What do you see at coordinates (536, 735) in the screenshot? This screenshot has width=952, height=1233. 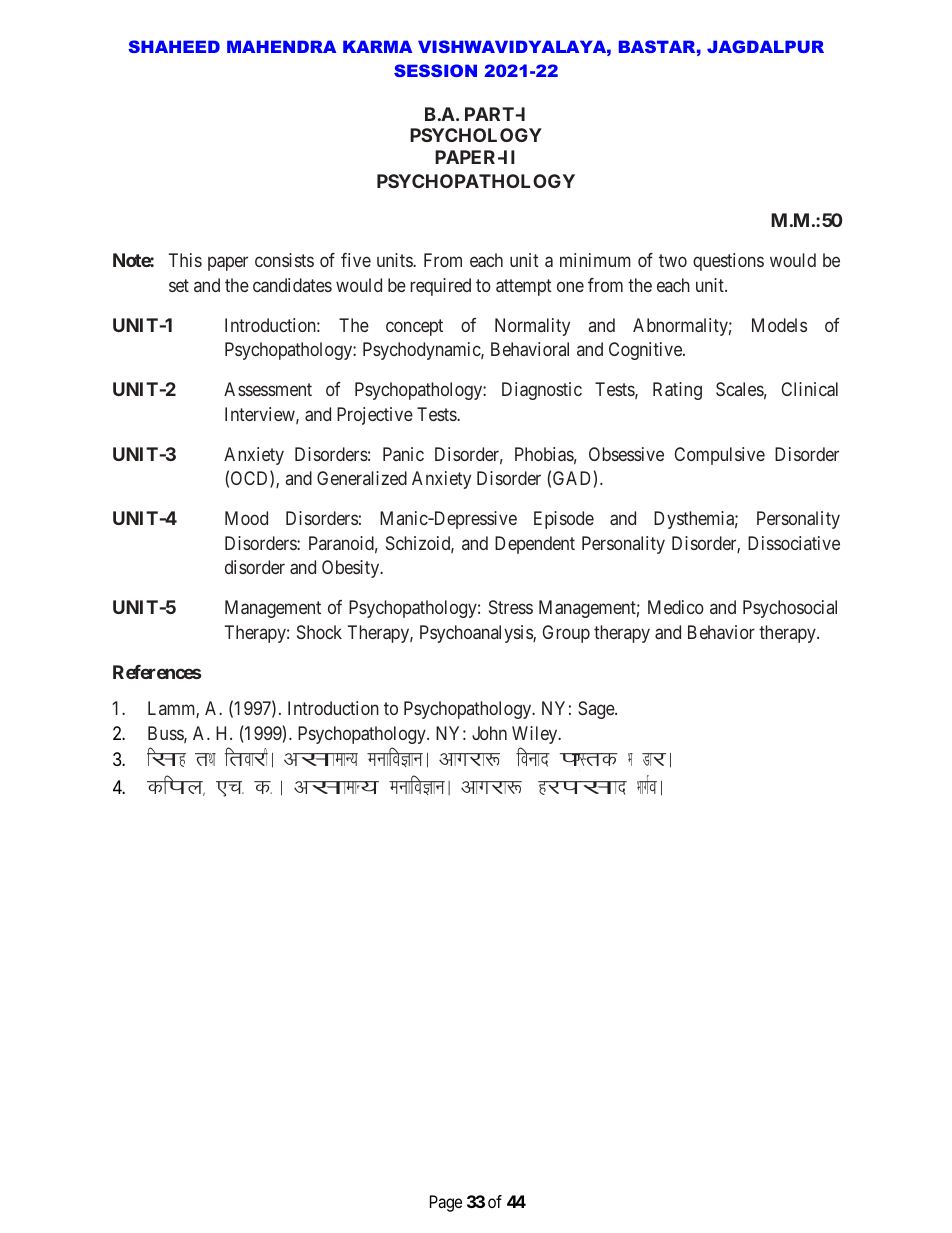 I see `Wiley` at bounding box center [536, 735].
